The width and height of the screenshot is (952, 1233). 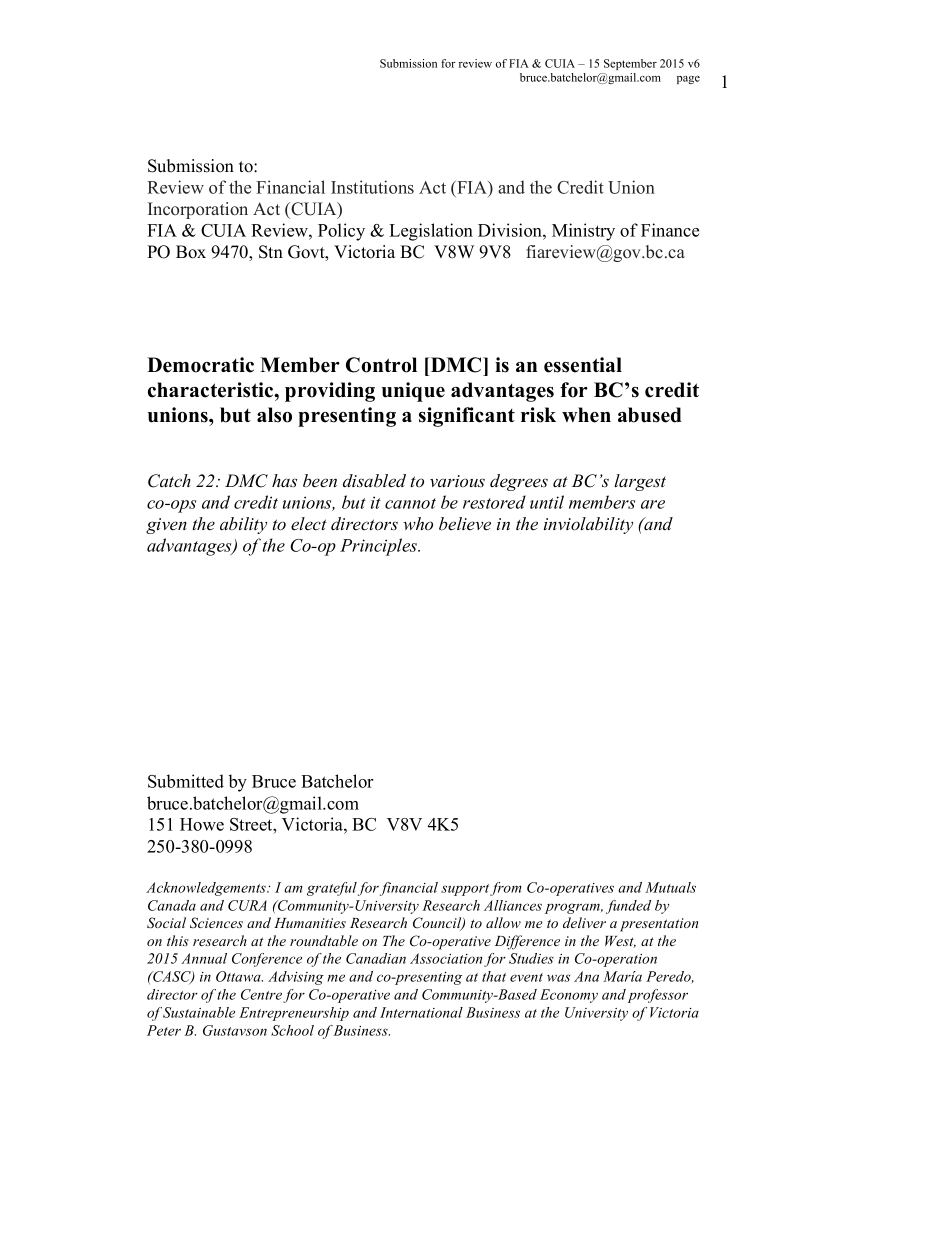 I want to click on who, so click(x=418, y=523).
